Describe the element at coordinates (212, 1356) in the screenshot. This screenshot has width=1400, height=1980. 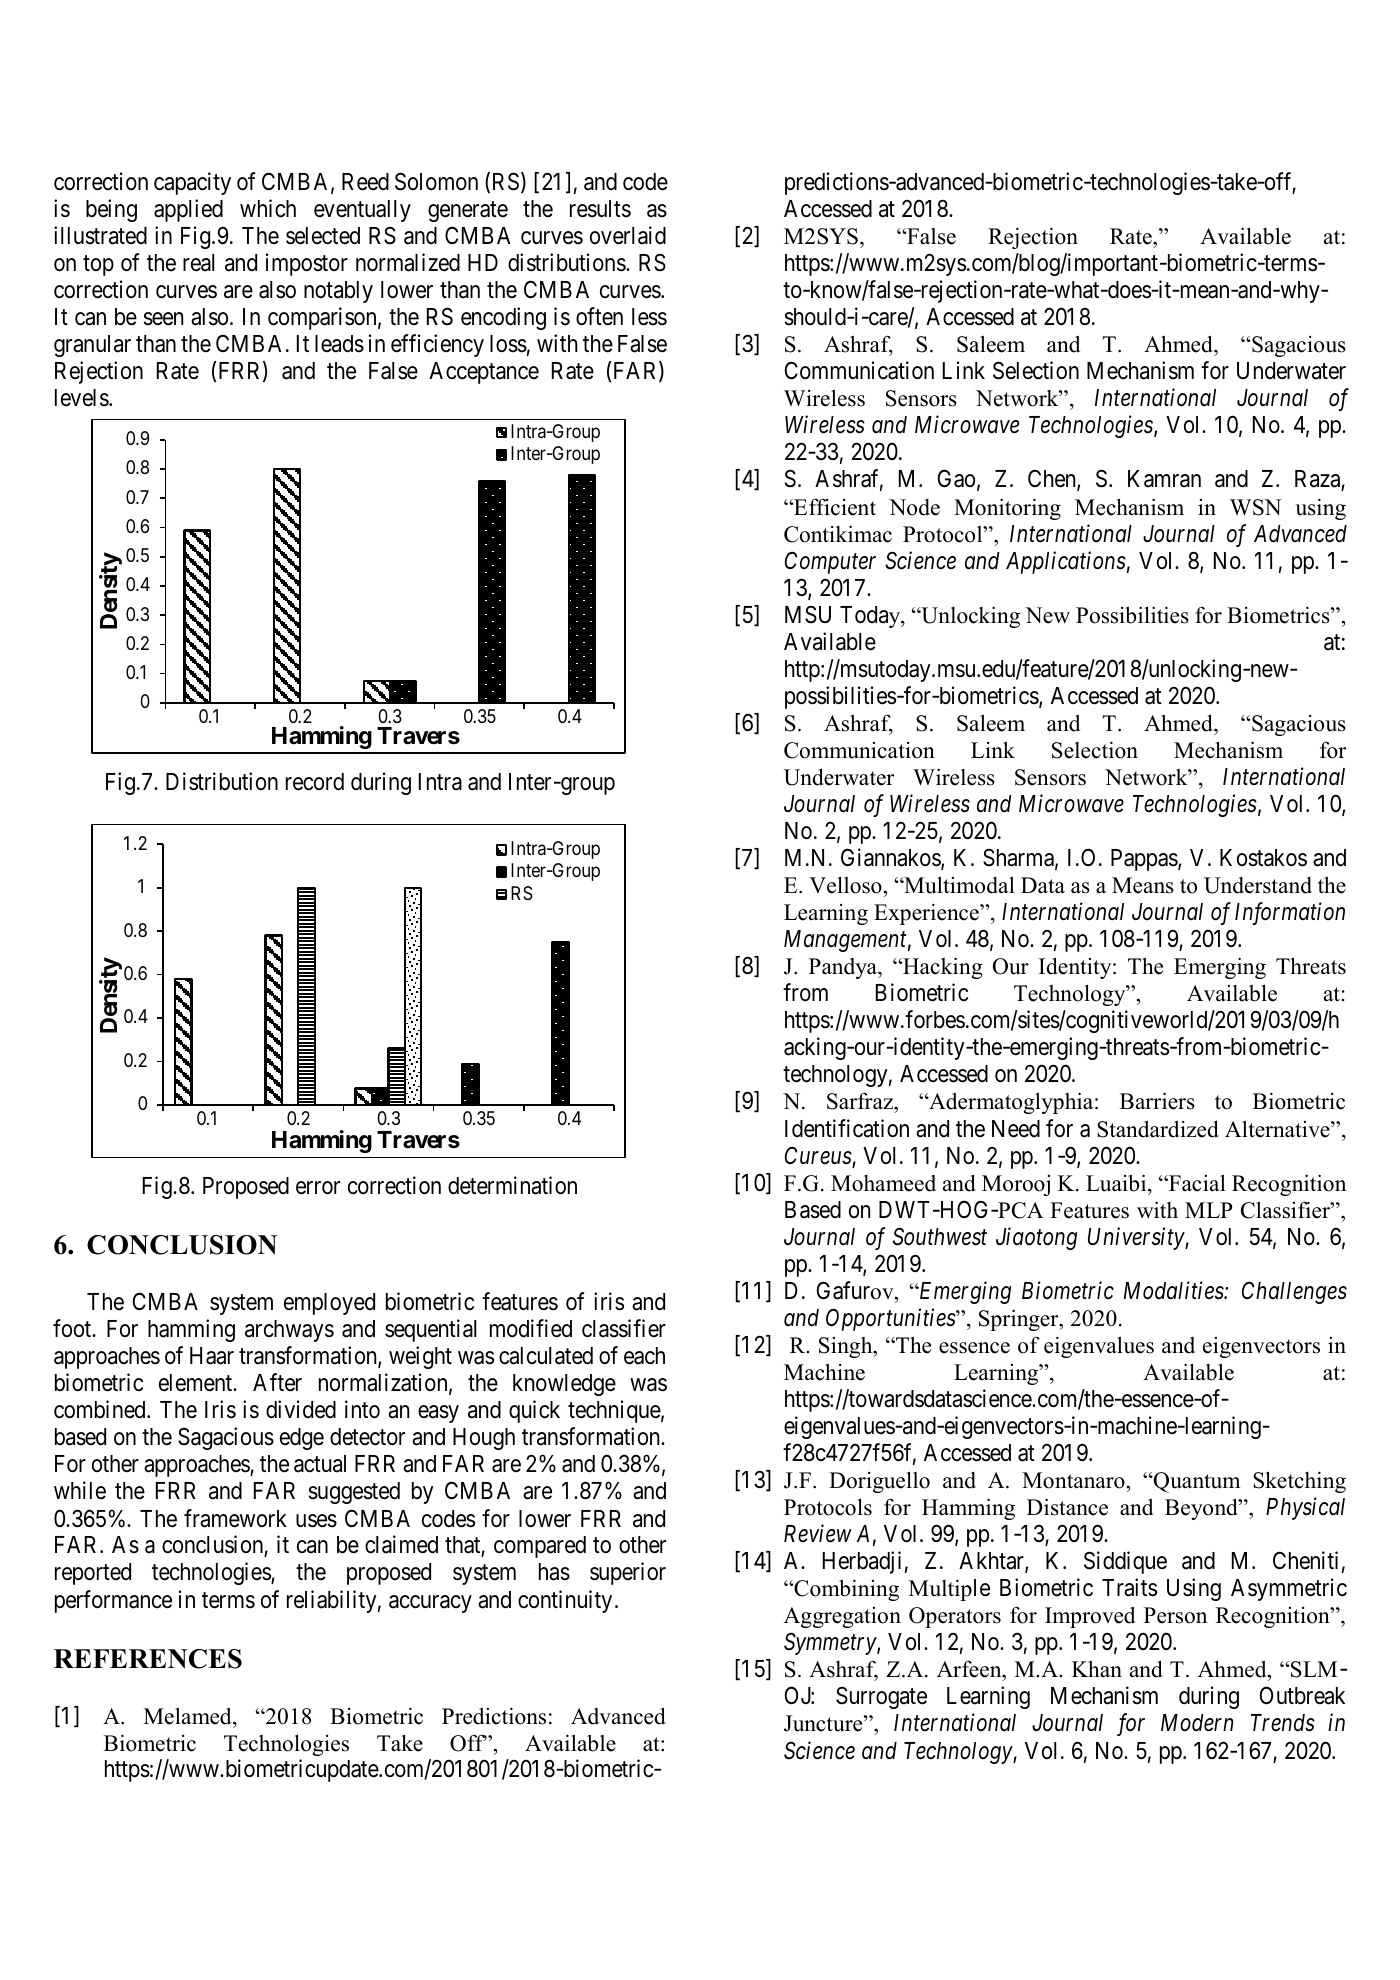
I see `Haar` at that location.
